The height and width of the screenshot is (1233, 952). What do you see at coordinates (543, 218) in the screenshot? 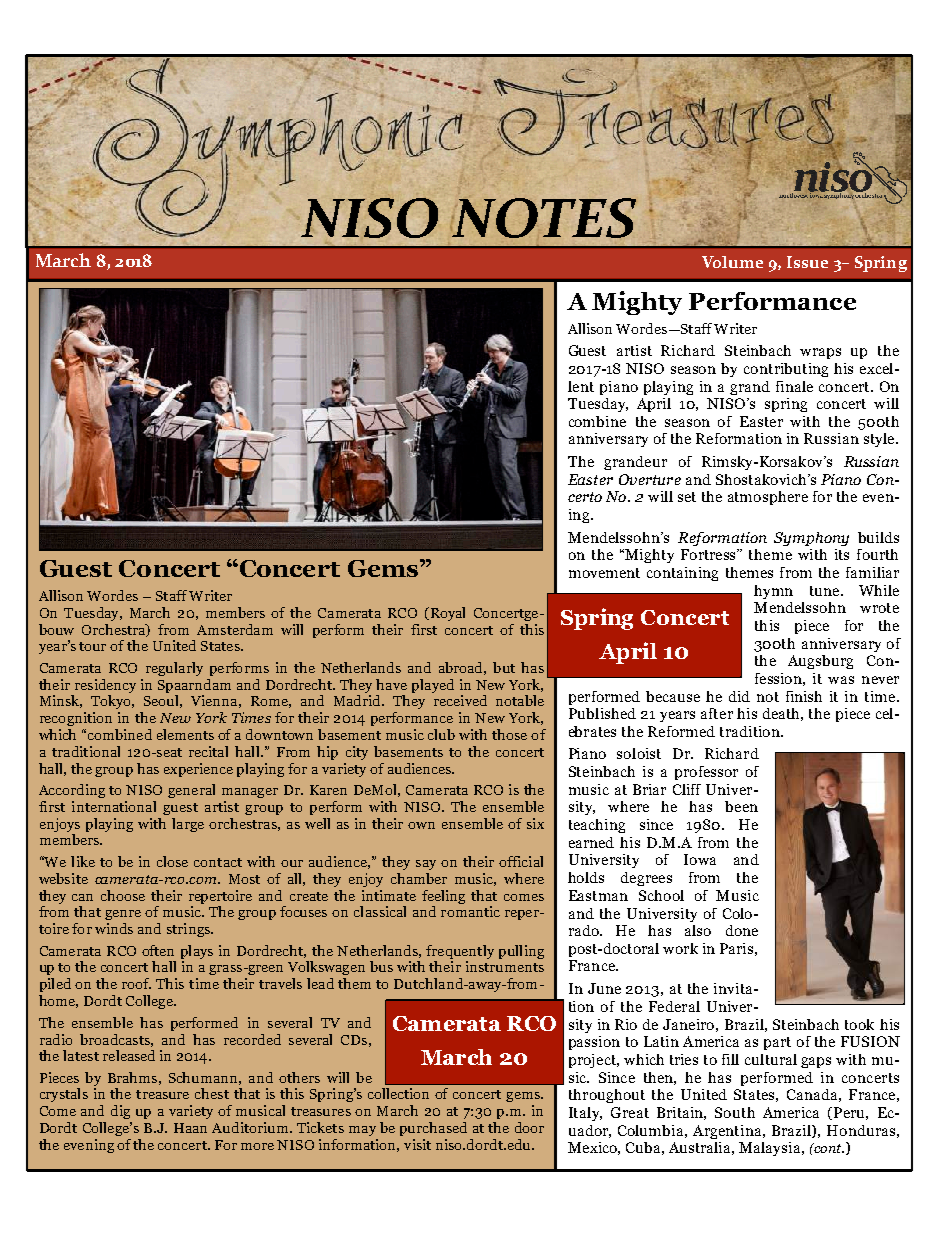
I see `NOTES` at bounding box center [543, 218].
